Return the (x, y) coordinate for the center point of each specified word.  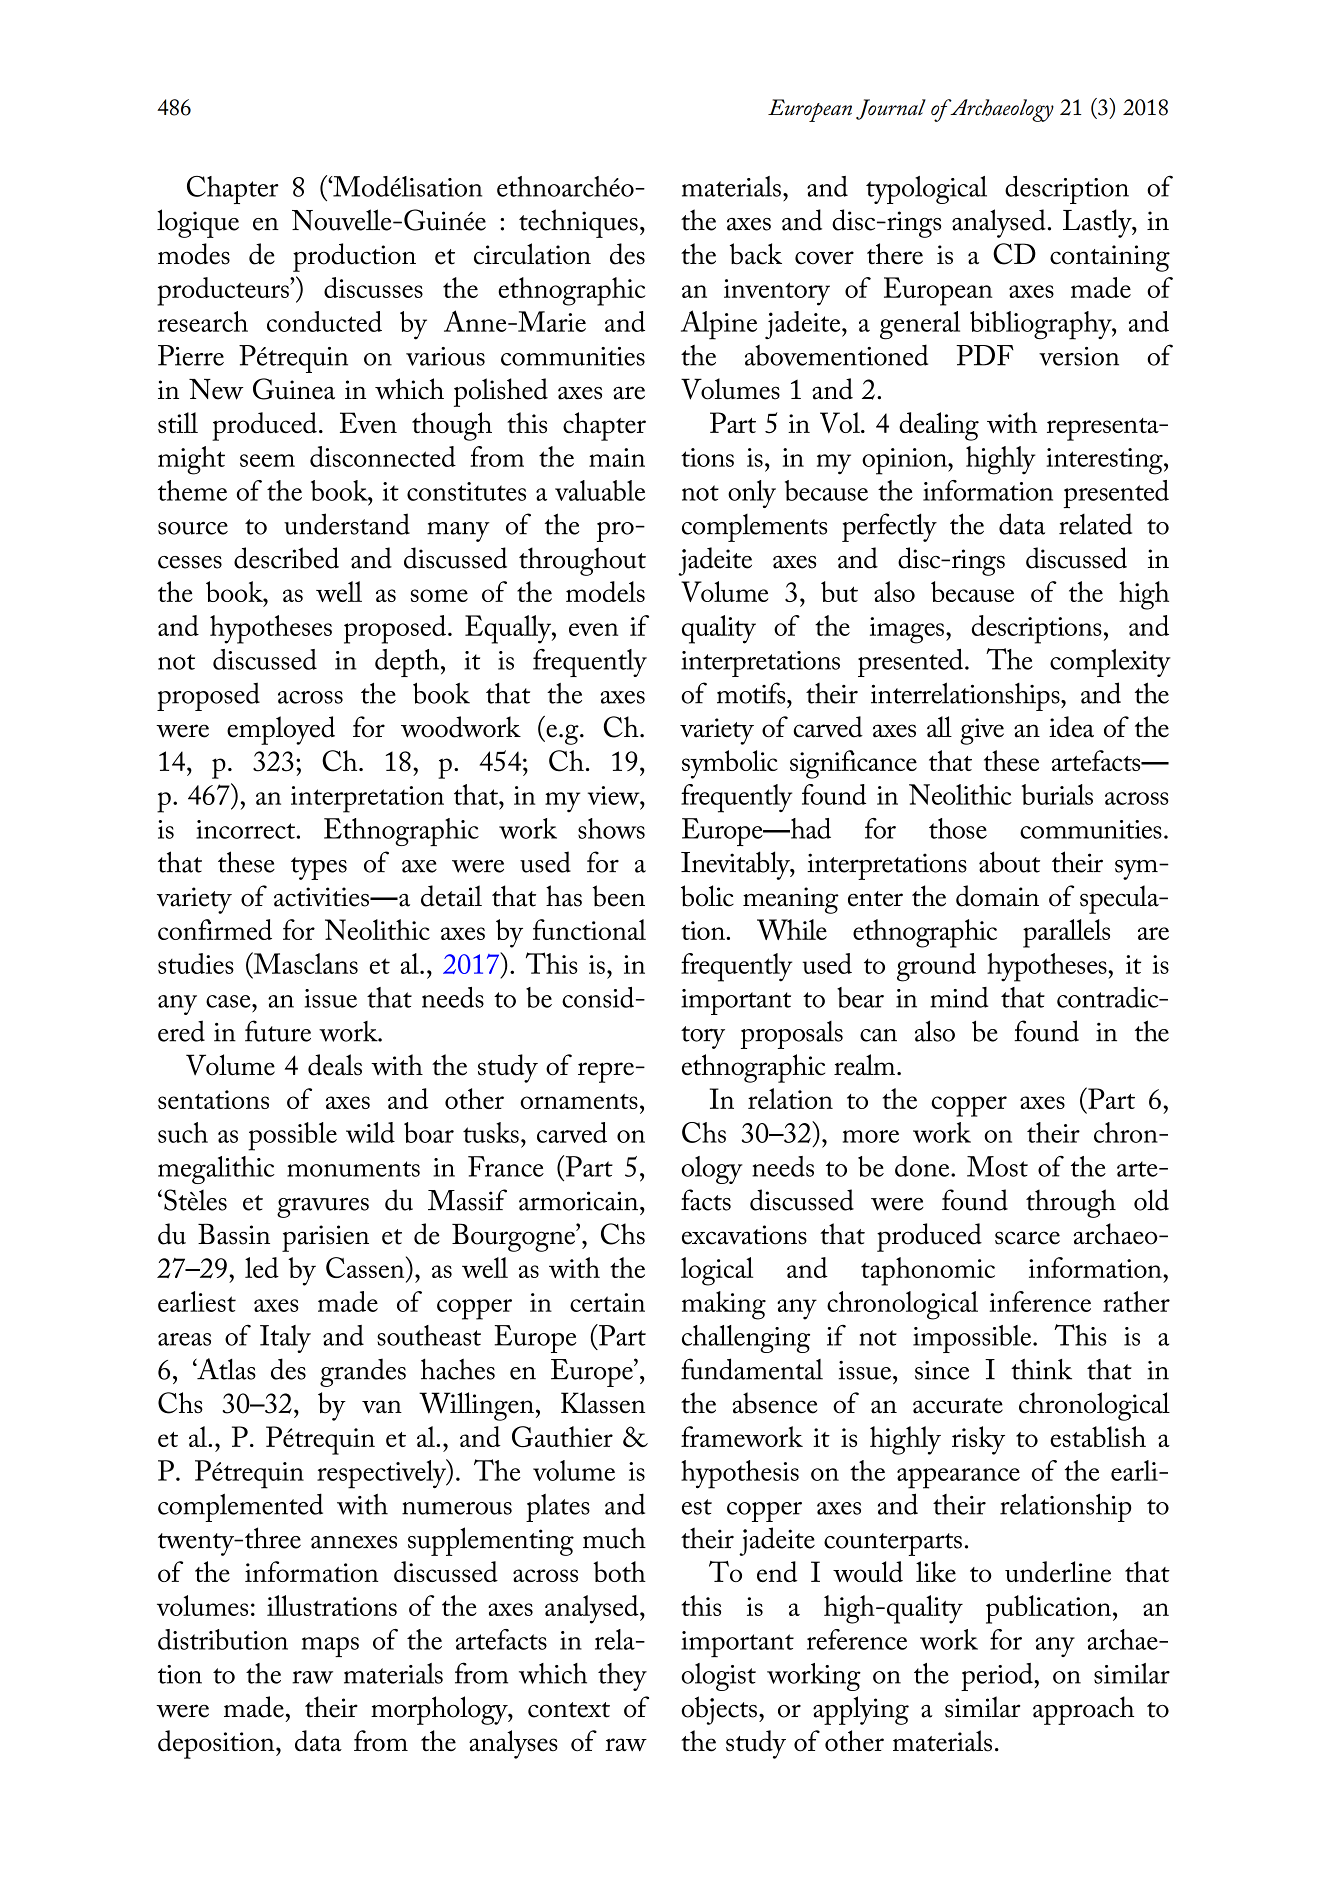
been (619, 896)
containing (1110, 258)
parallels (1066, 933)
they (622, 1677)
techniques (578, 223)
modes (194, 254)
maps (330, 1647)
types (319, 868)
